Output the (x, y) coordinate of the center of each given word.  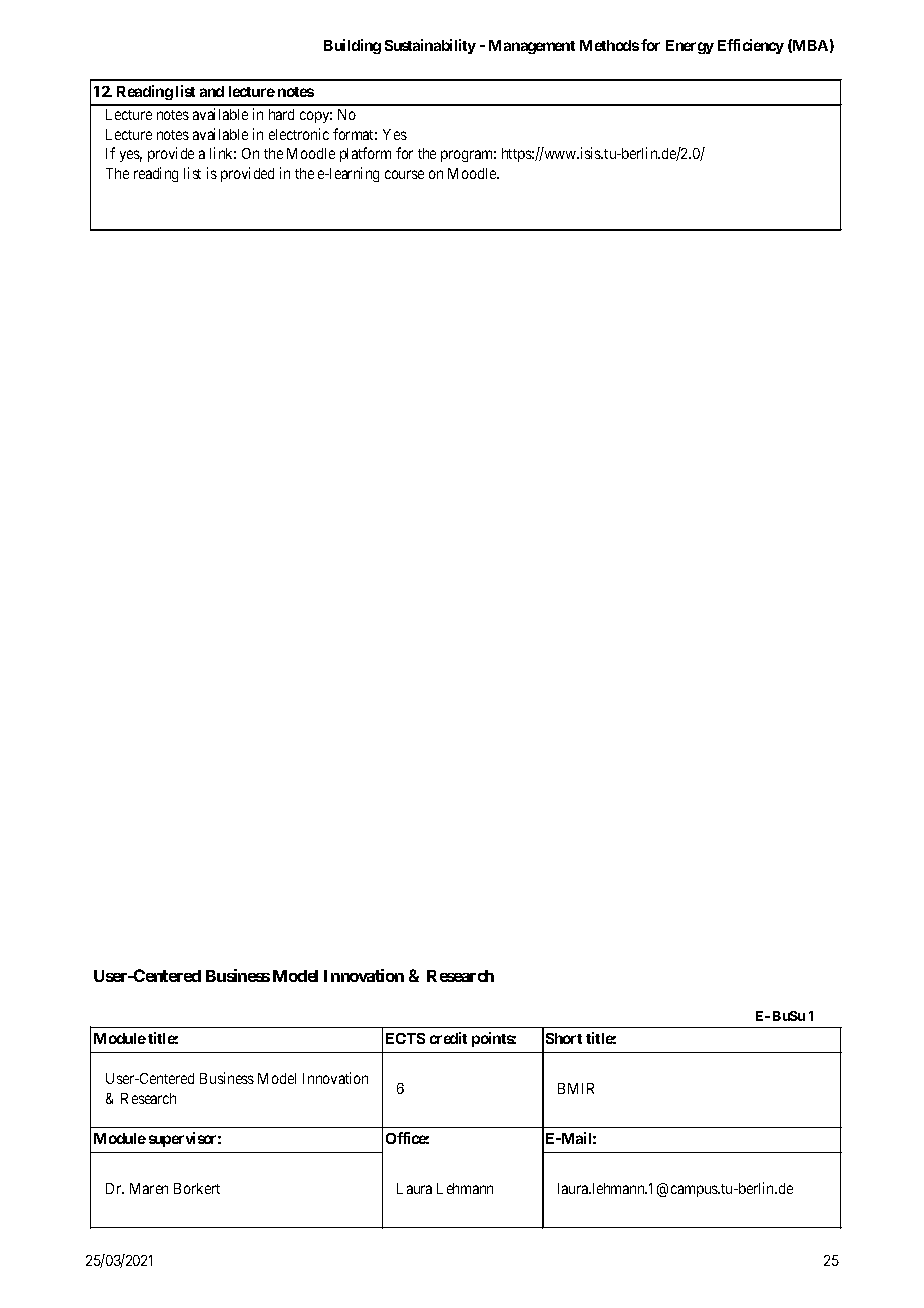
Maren (149, 1188)
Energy (690, 47)
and (212, 91)
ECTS (405, 1038)
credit (448, 1038)
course (404, 174)
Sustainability (430, 46)
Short (564, 1038)
